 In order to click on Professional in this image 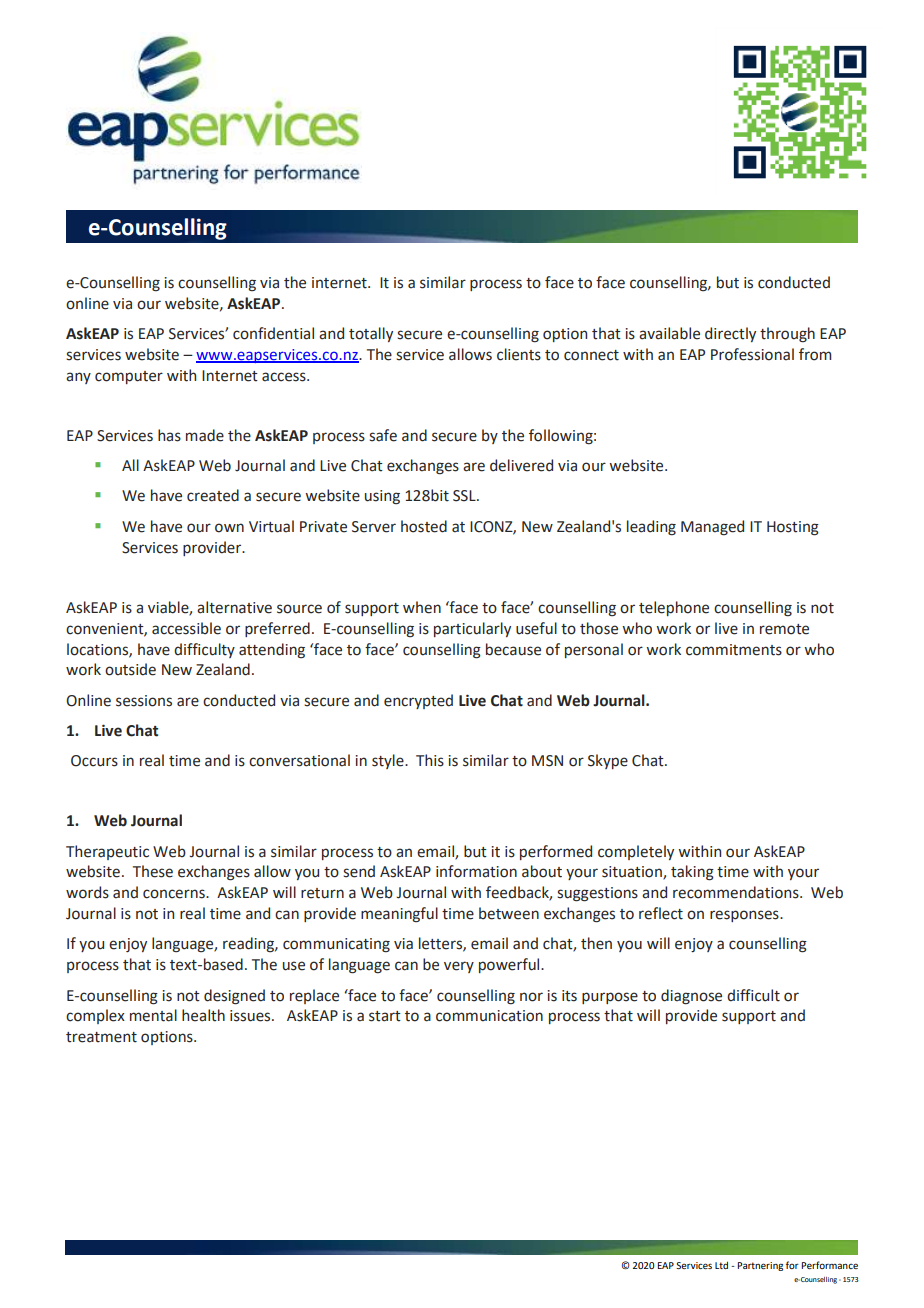, I will do `click(752, 354)`.
